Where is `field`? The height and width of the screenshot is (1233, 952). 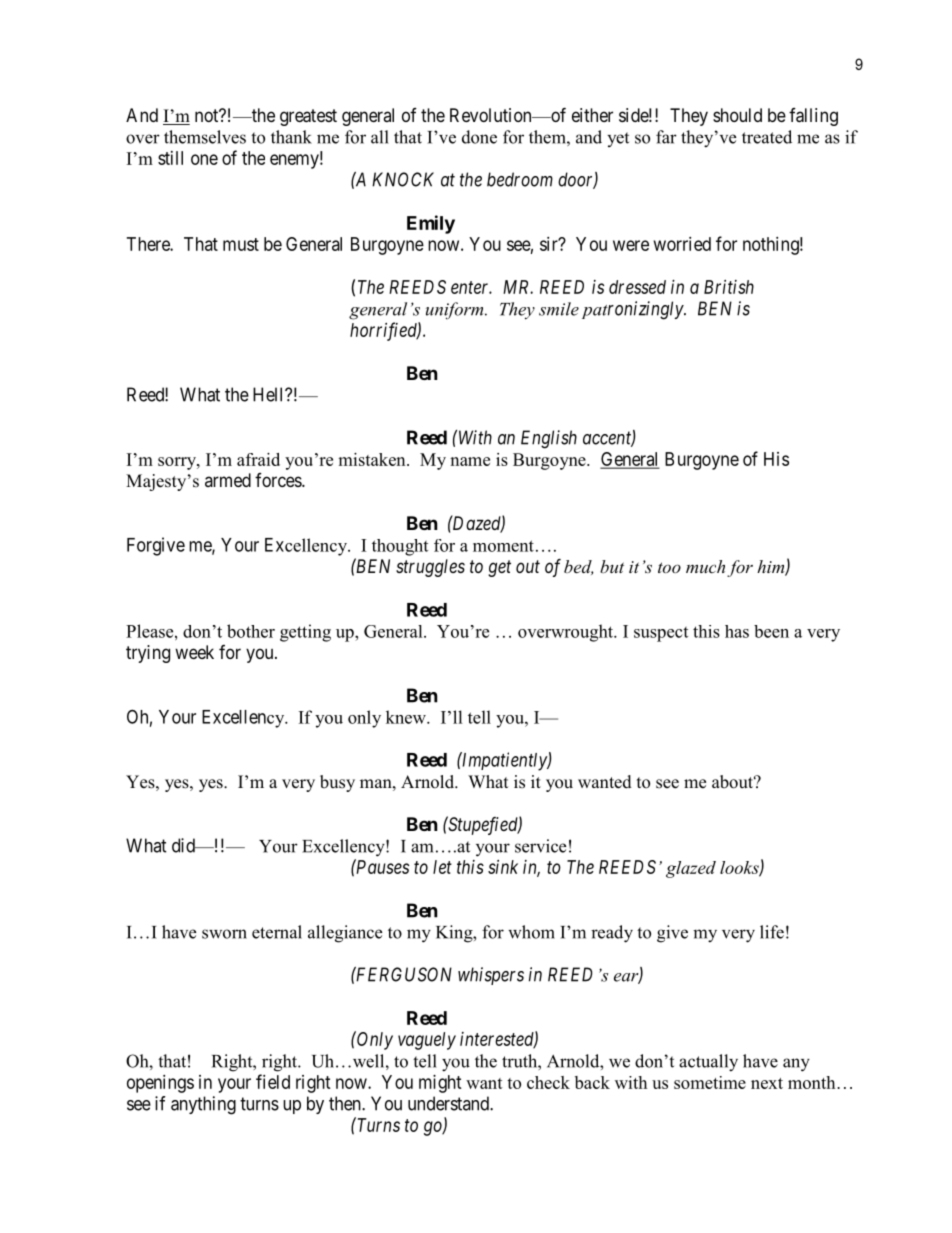 field is located at coordinates (273, 1081).
